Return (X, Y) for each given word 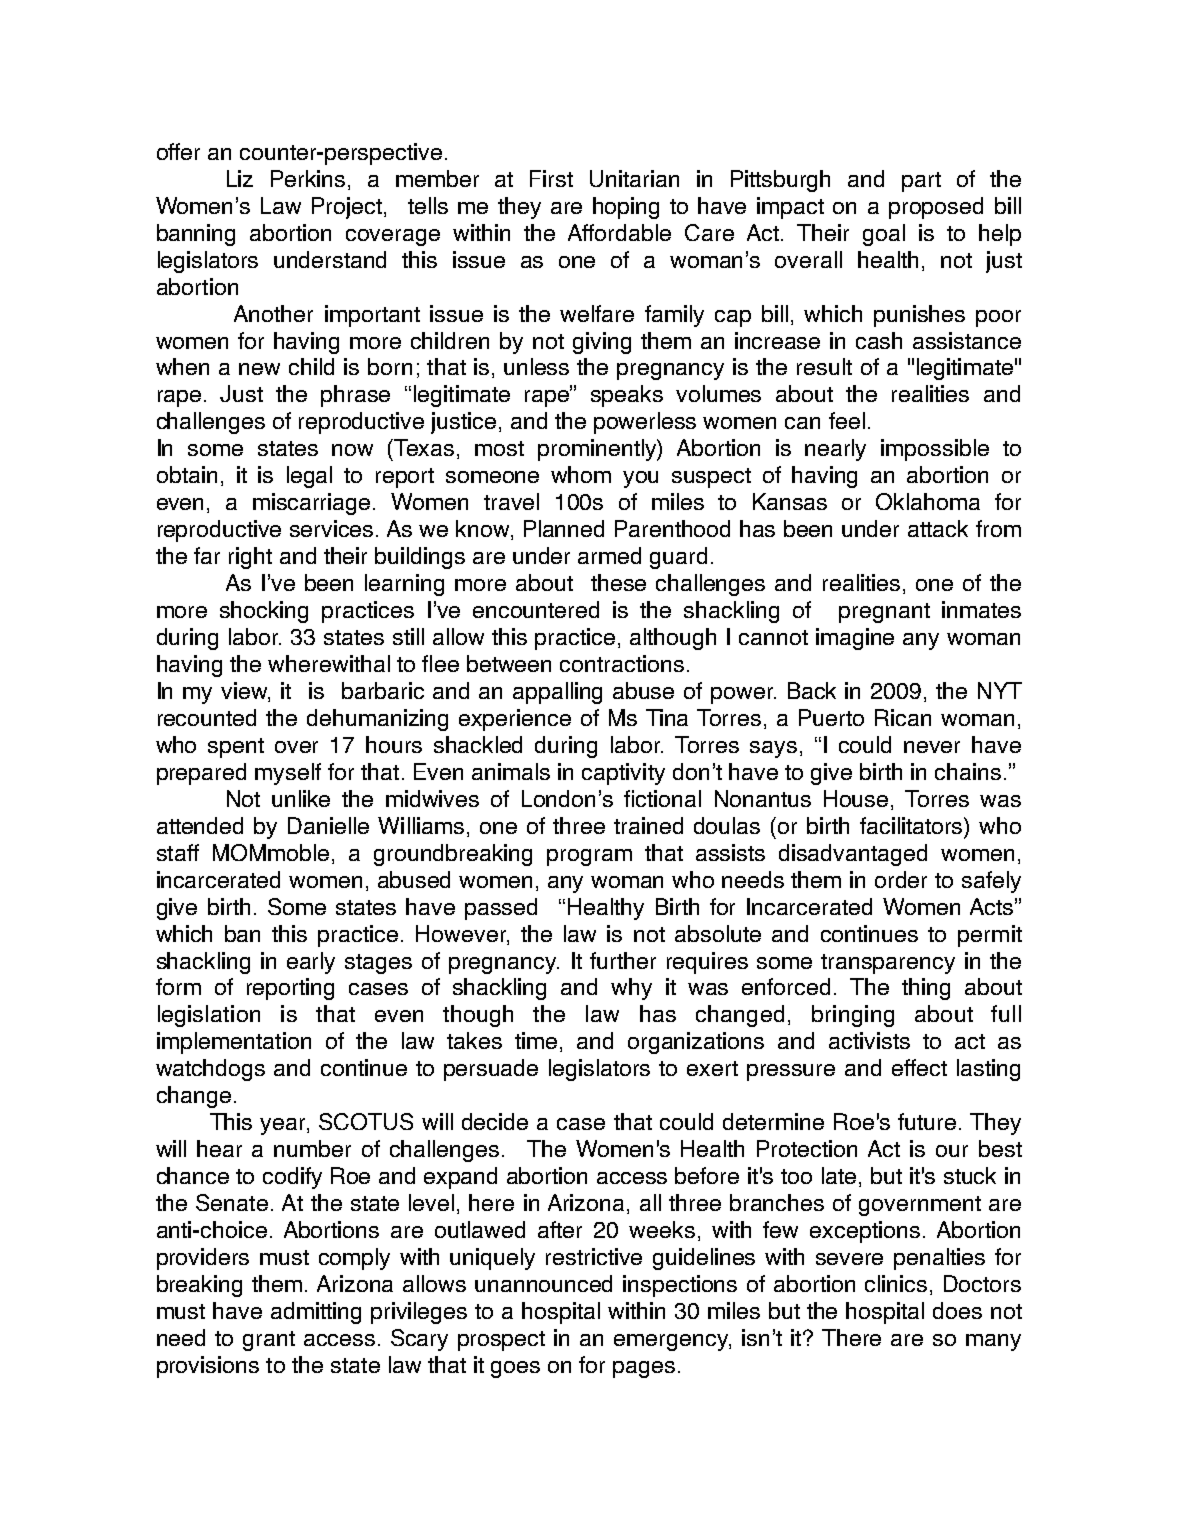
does (957, 1310)
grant (269, 1341)
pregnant (884, 613)
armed (609, 555)
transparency (888, 964)
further (623, 960)
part (921, 182)
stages (378, 964)
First (551, 178)
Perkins (308, 178)
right (250, 558)
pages (644, 1369)
